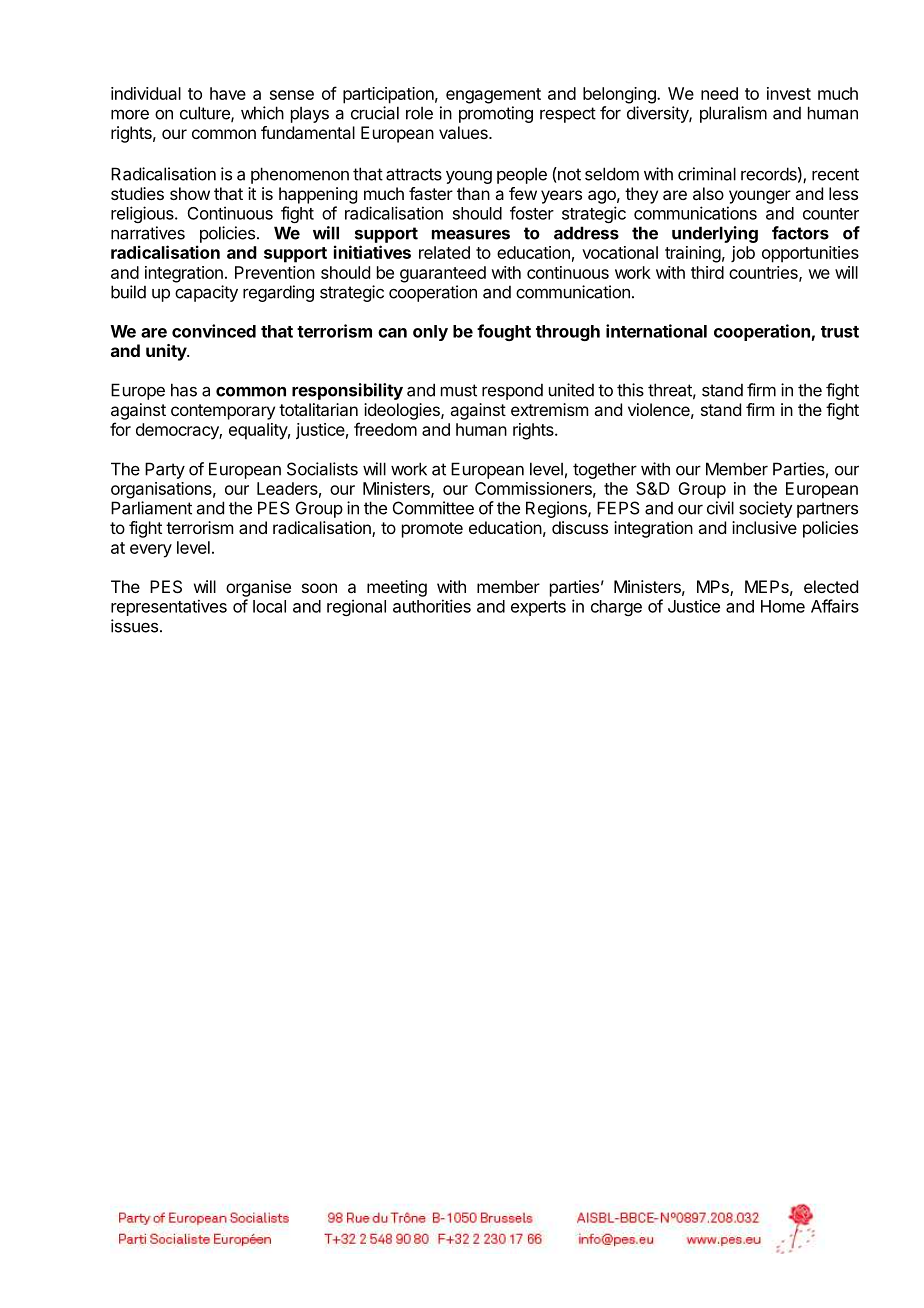 The width and height of the screenshot is (924, 1308). What do you see at coordinates (496, 114) in the screenshot?
I see `promoting` at bounding box center [496, 114].
